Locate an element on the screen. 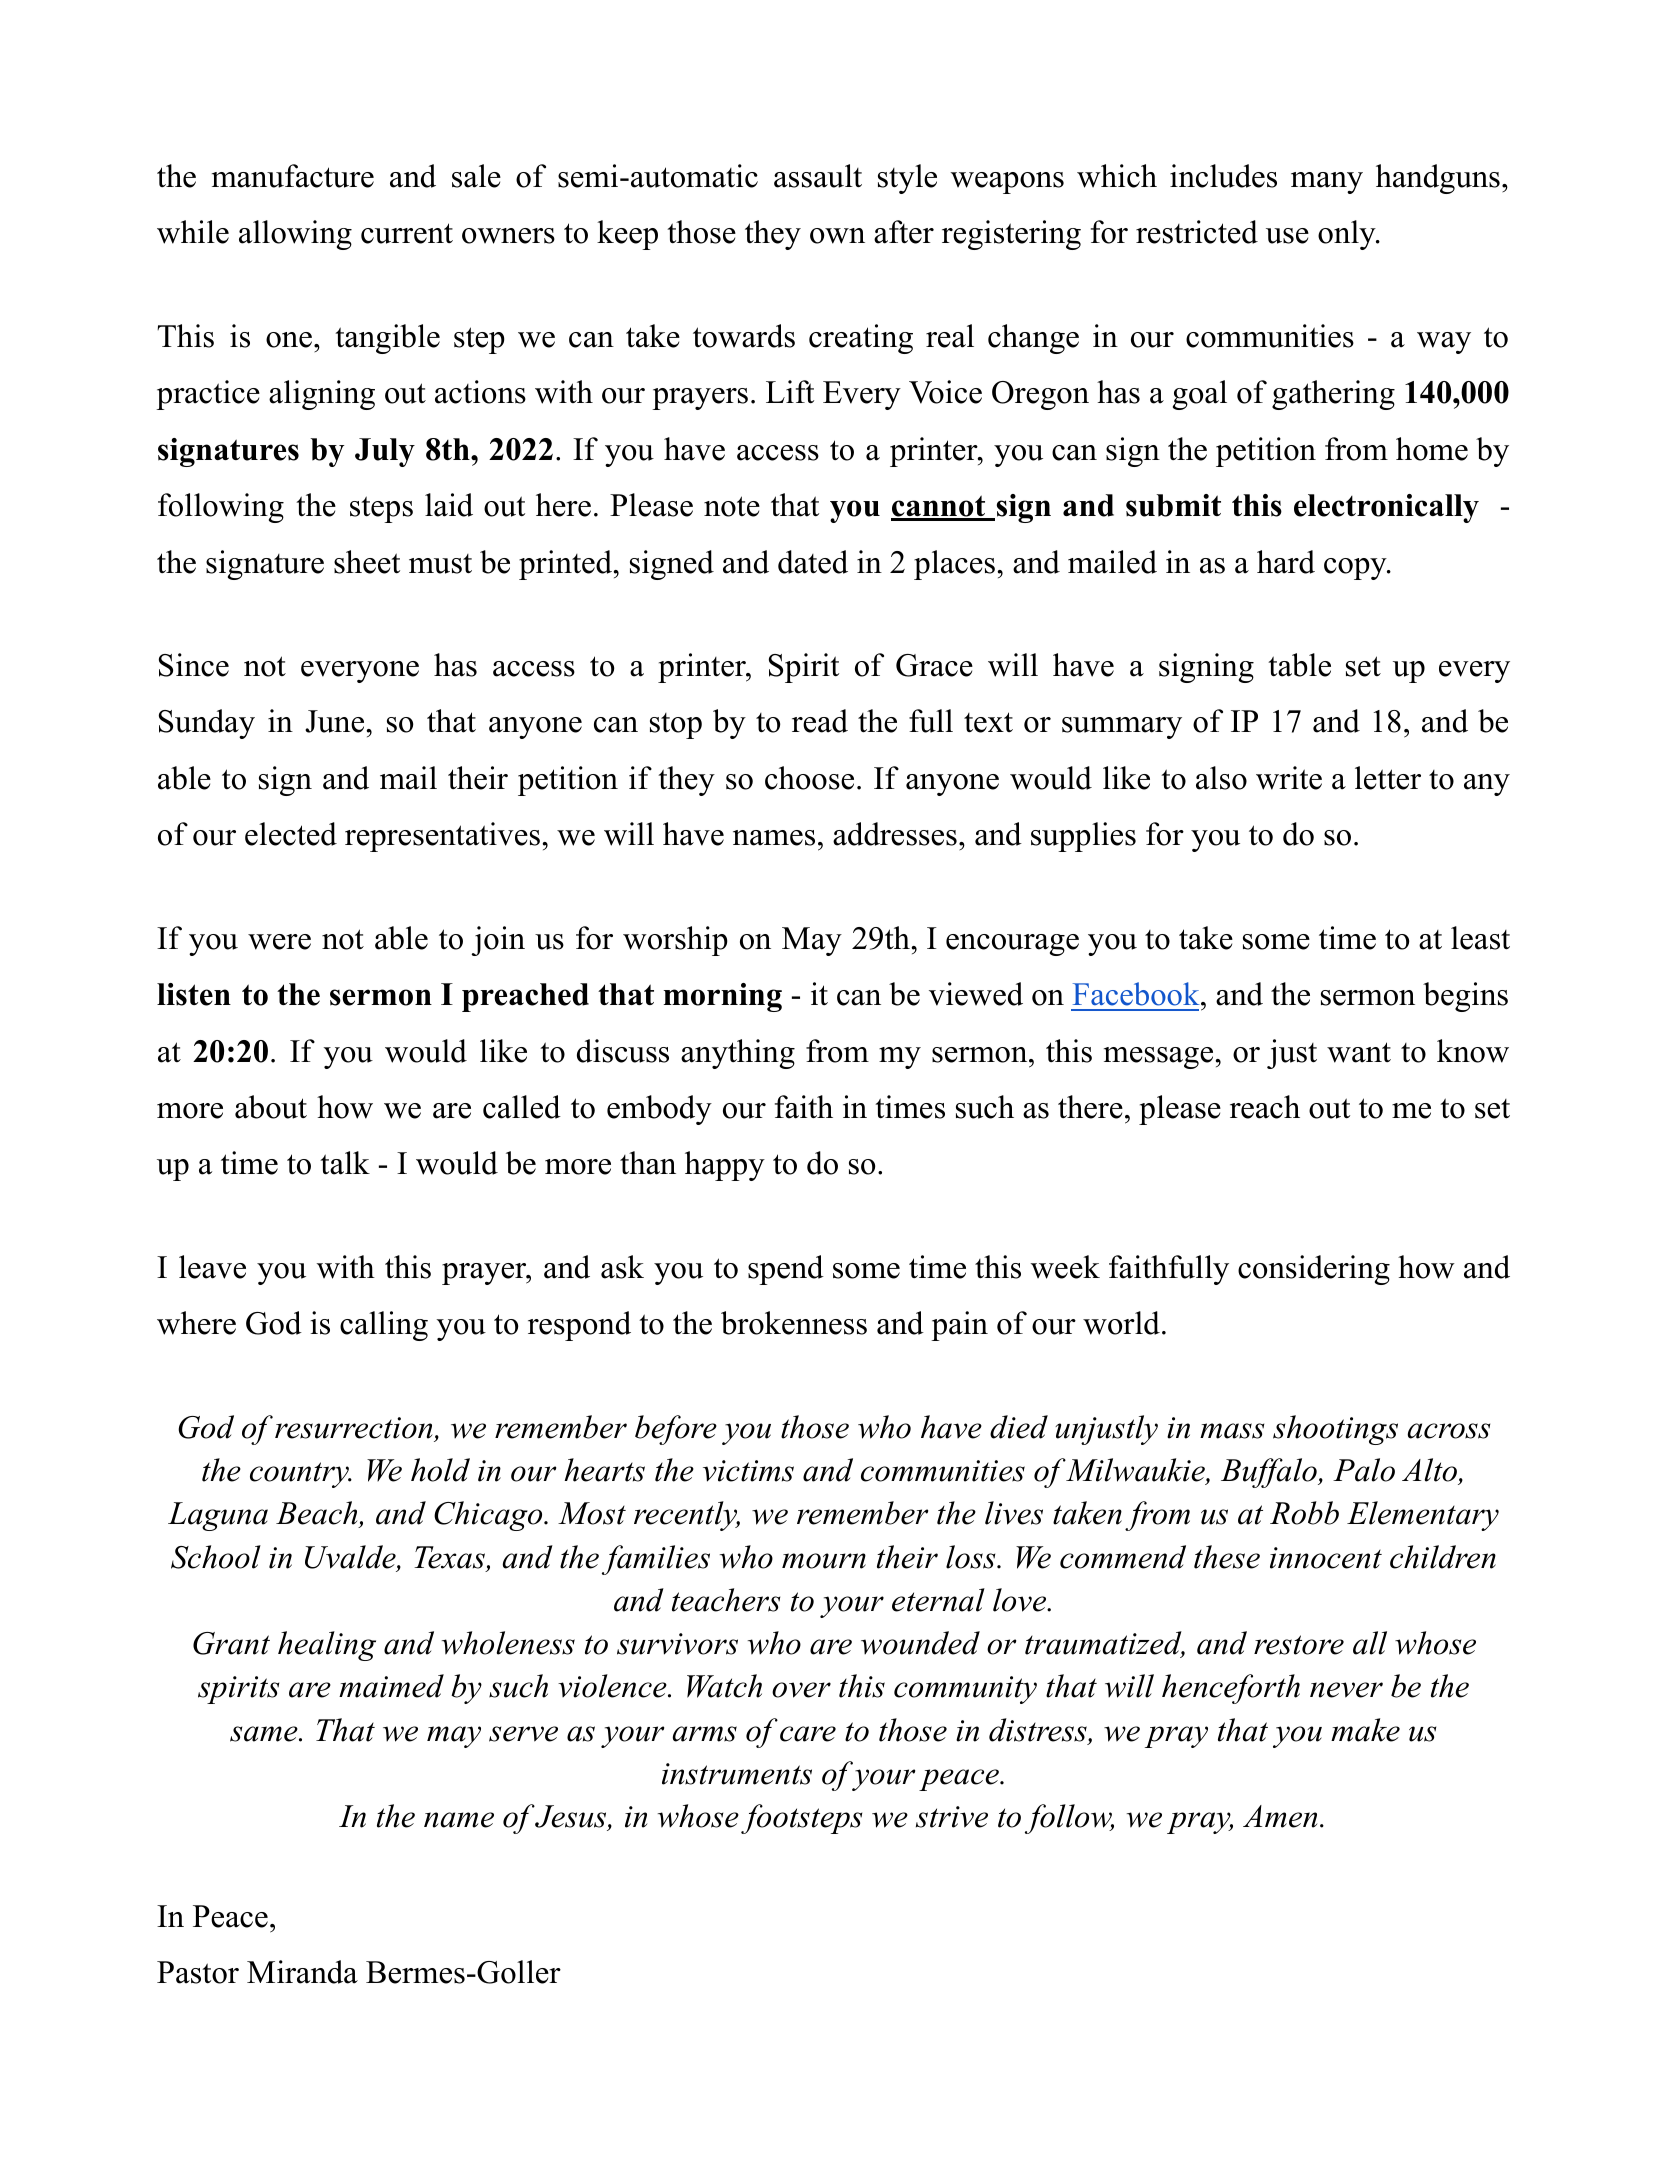  elected is located at coordinates (291, 834).
